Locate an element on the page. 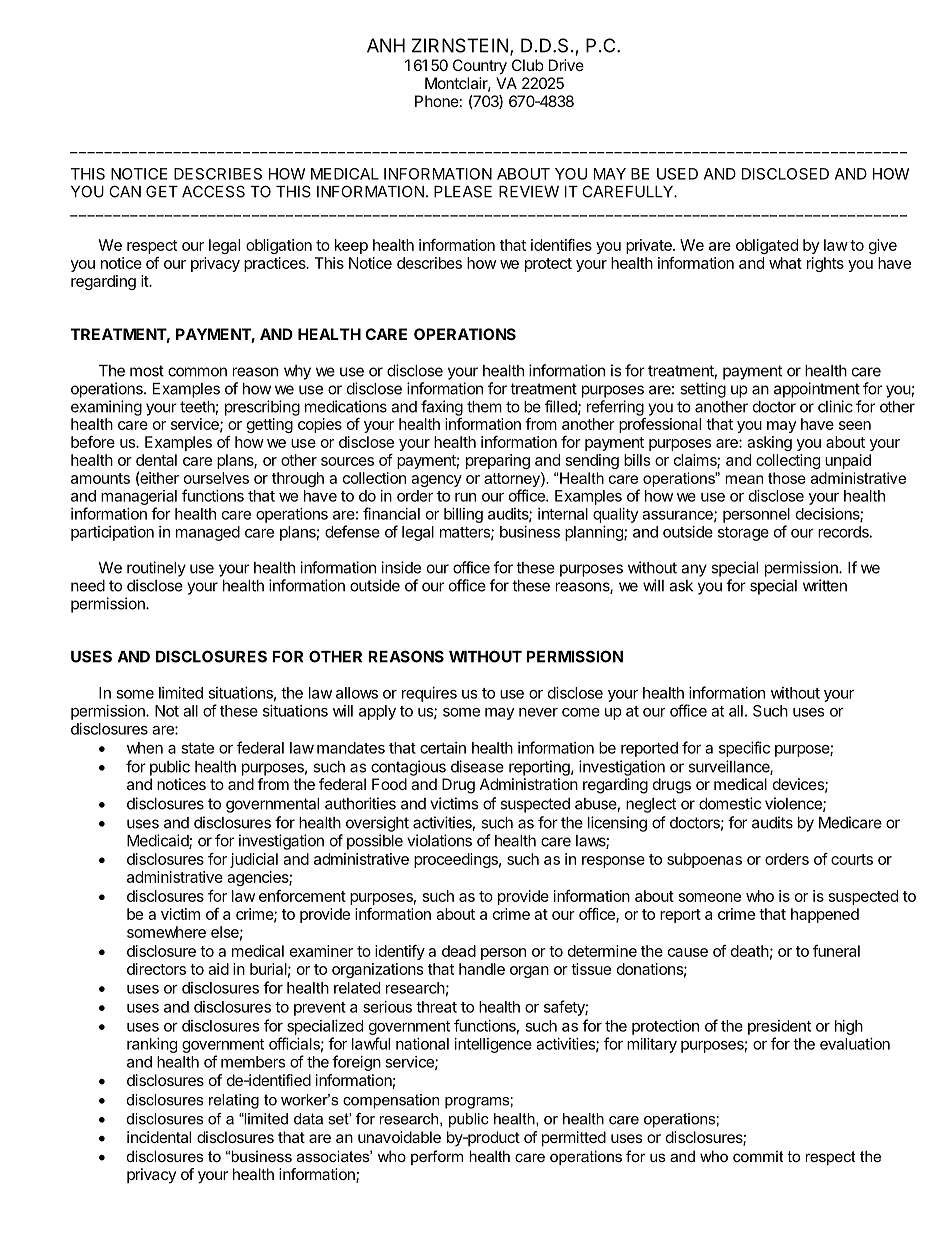 This page has height=1233, width=952. Country is located at coordinates (480, 67).
